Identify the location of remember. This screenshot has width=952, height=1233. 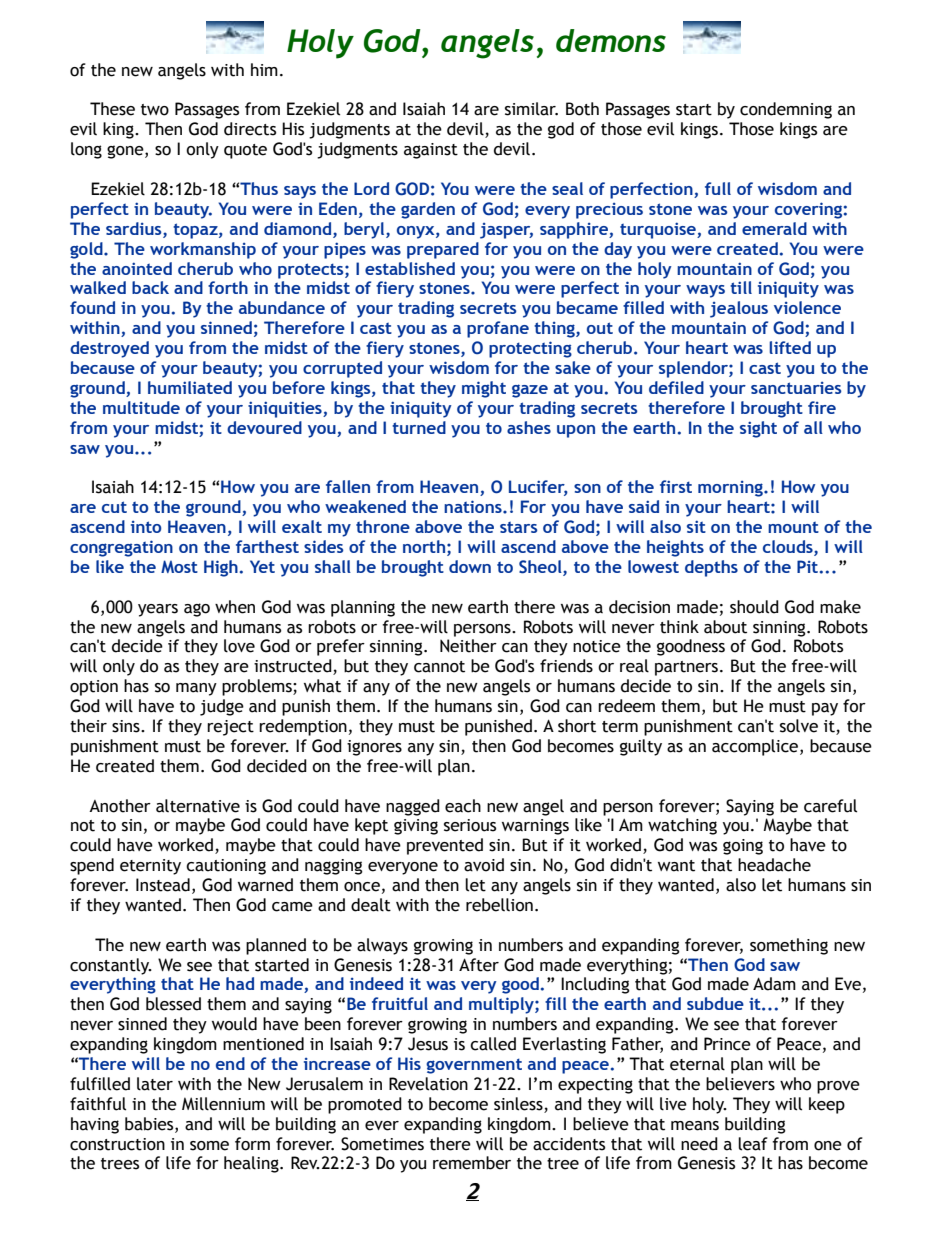
(472, 1163).
